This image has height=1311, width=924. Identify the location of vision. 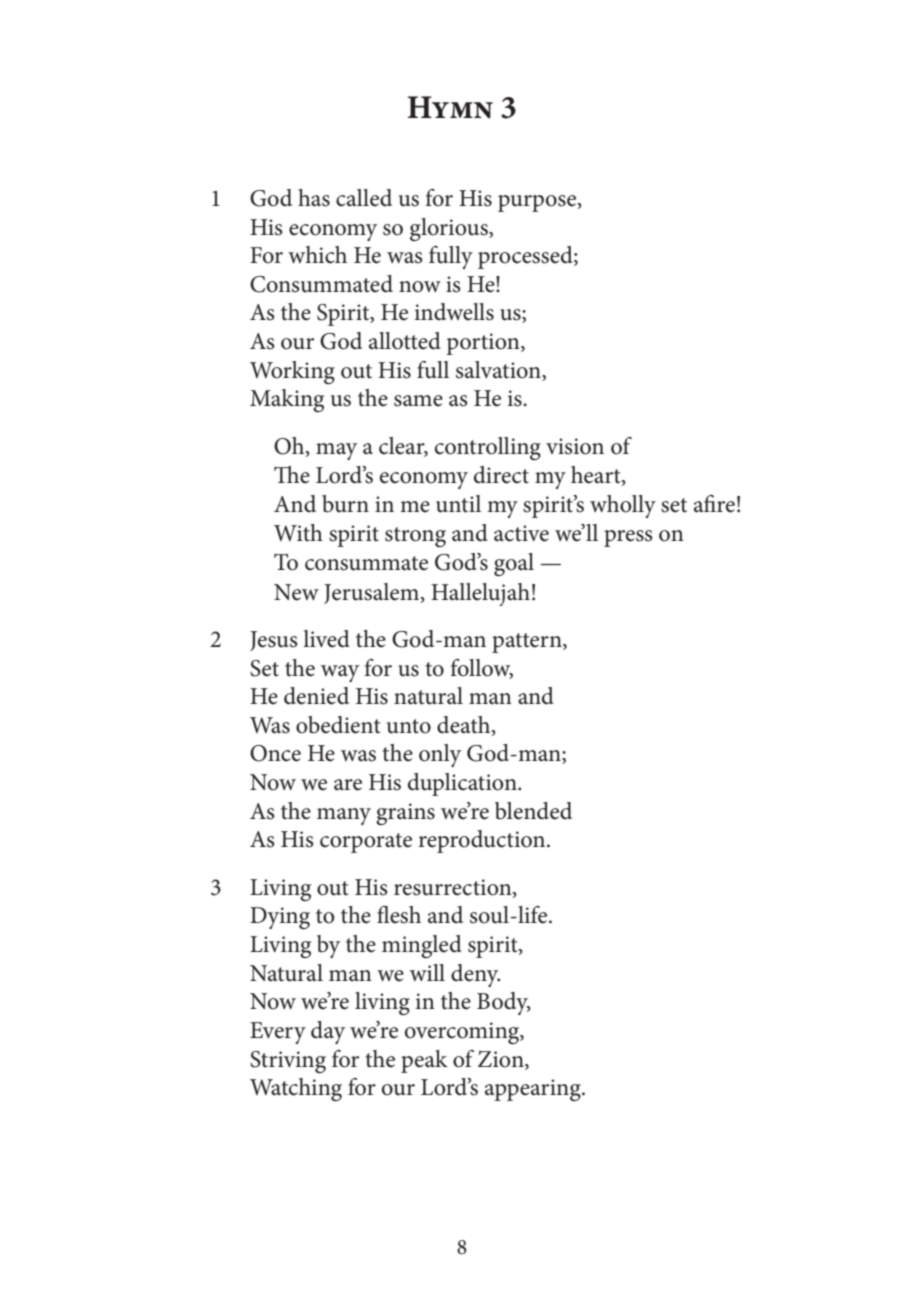
(575, 446).
